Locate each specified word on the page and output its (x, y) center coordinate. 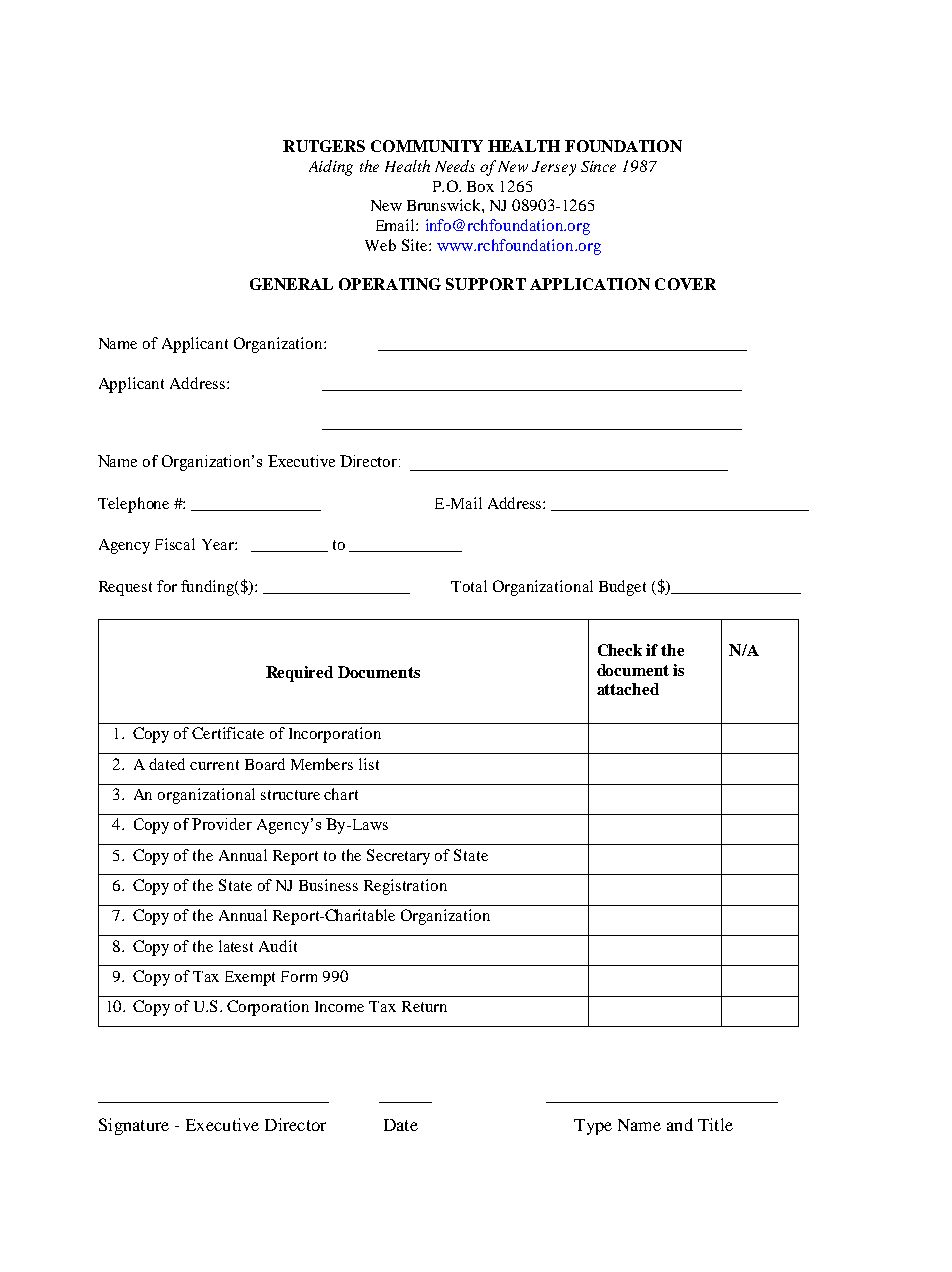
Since (598, 166)
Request (125, 588)
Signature (134, 1126)
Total (469, 586)
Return (424, 1006)
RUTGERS (324, 146)
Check (620, 650)
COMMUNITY (427, 146)
